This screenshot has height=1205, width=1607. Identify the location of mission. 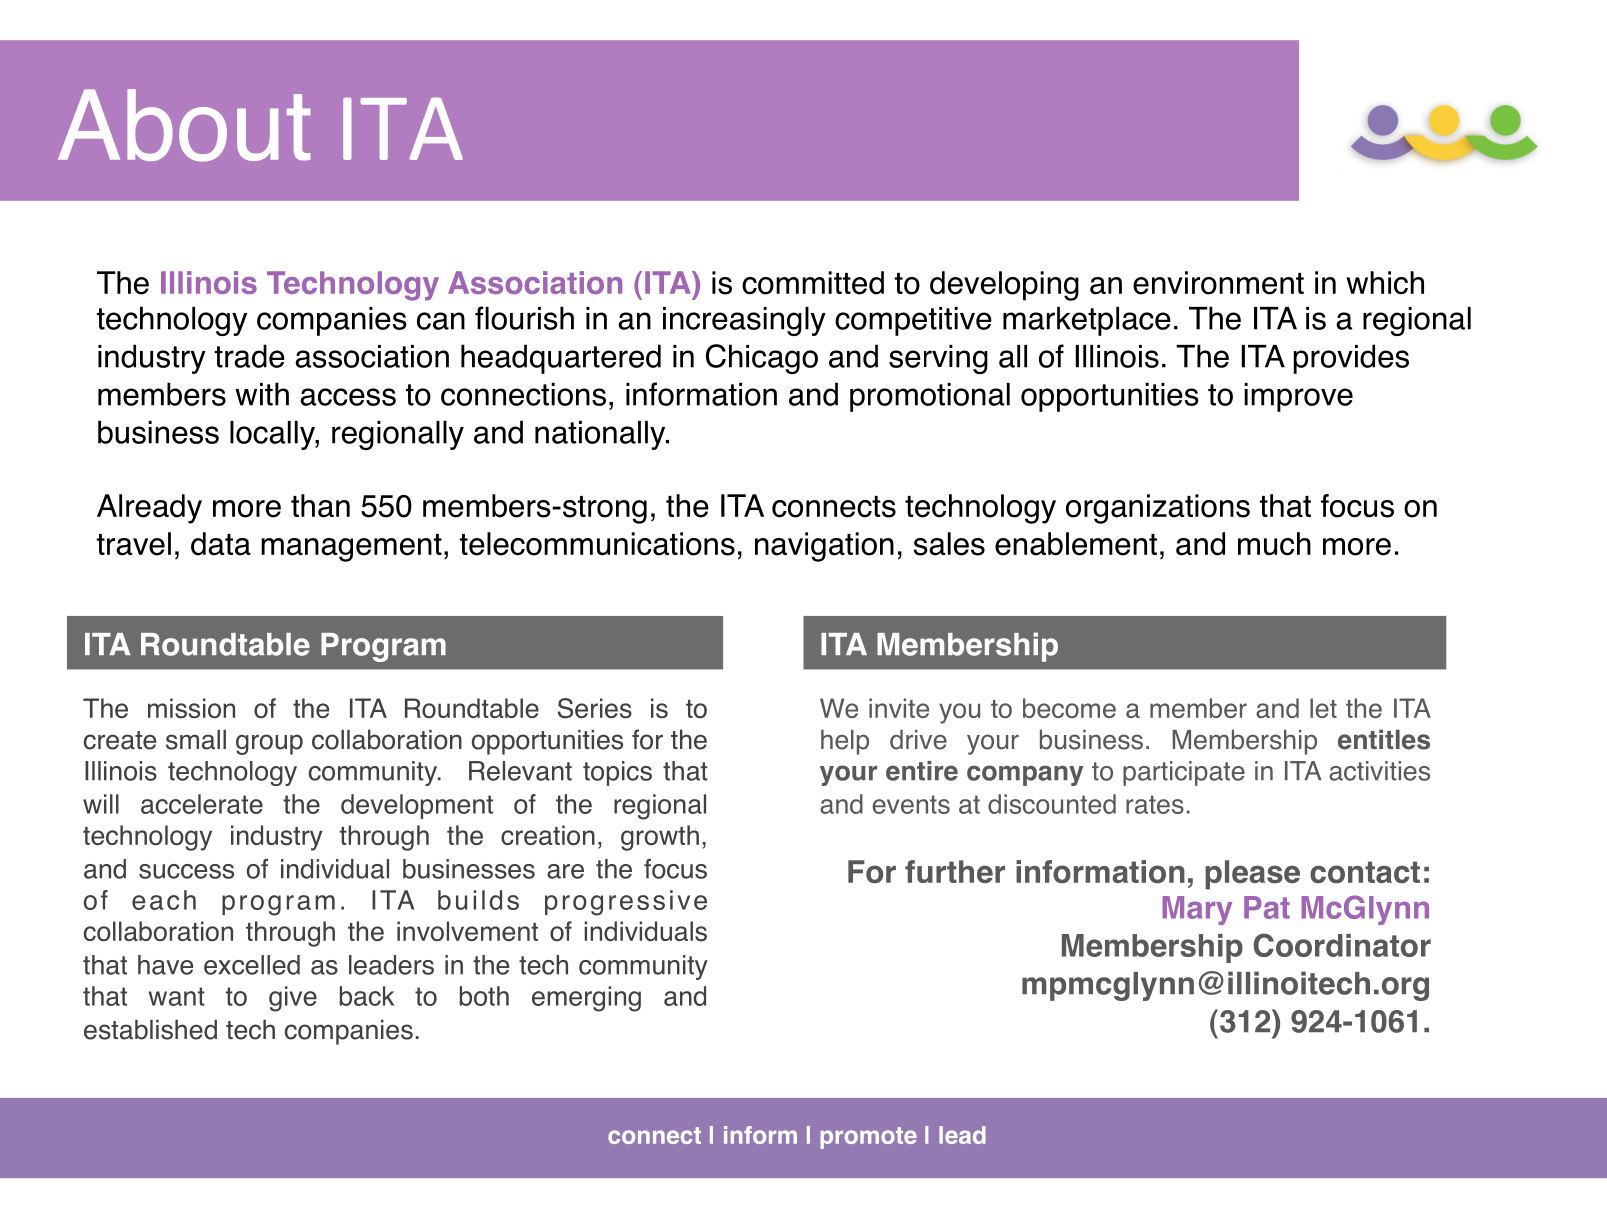
(191, 708).
